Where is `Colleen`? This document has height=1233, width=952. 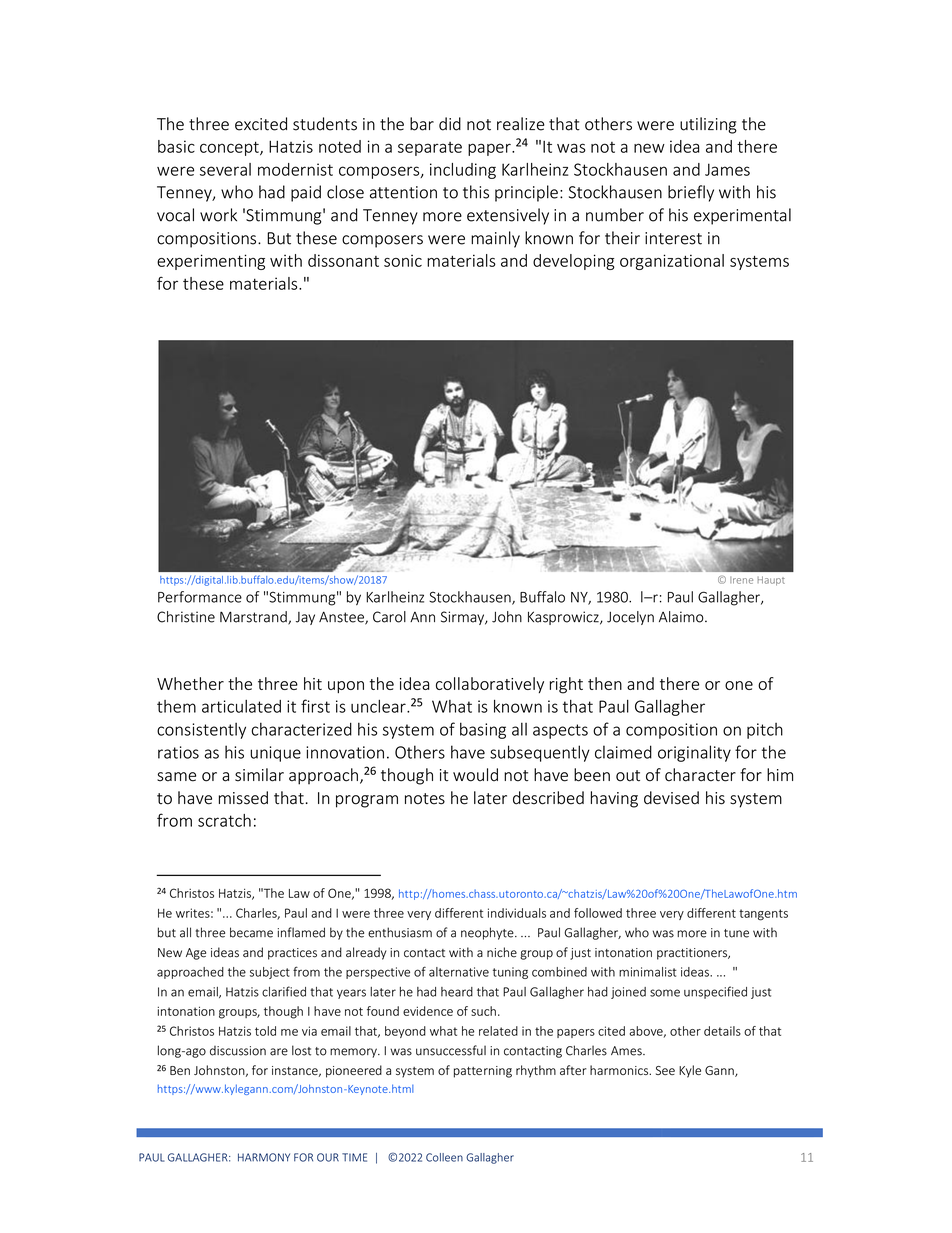
Colleen is located at coordinates (444, 1157).
